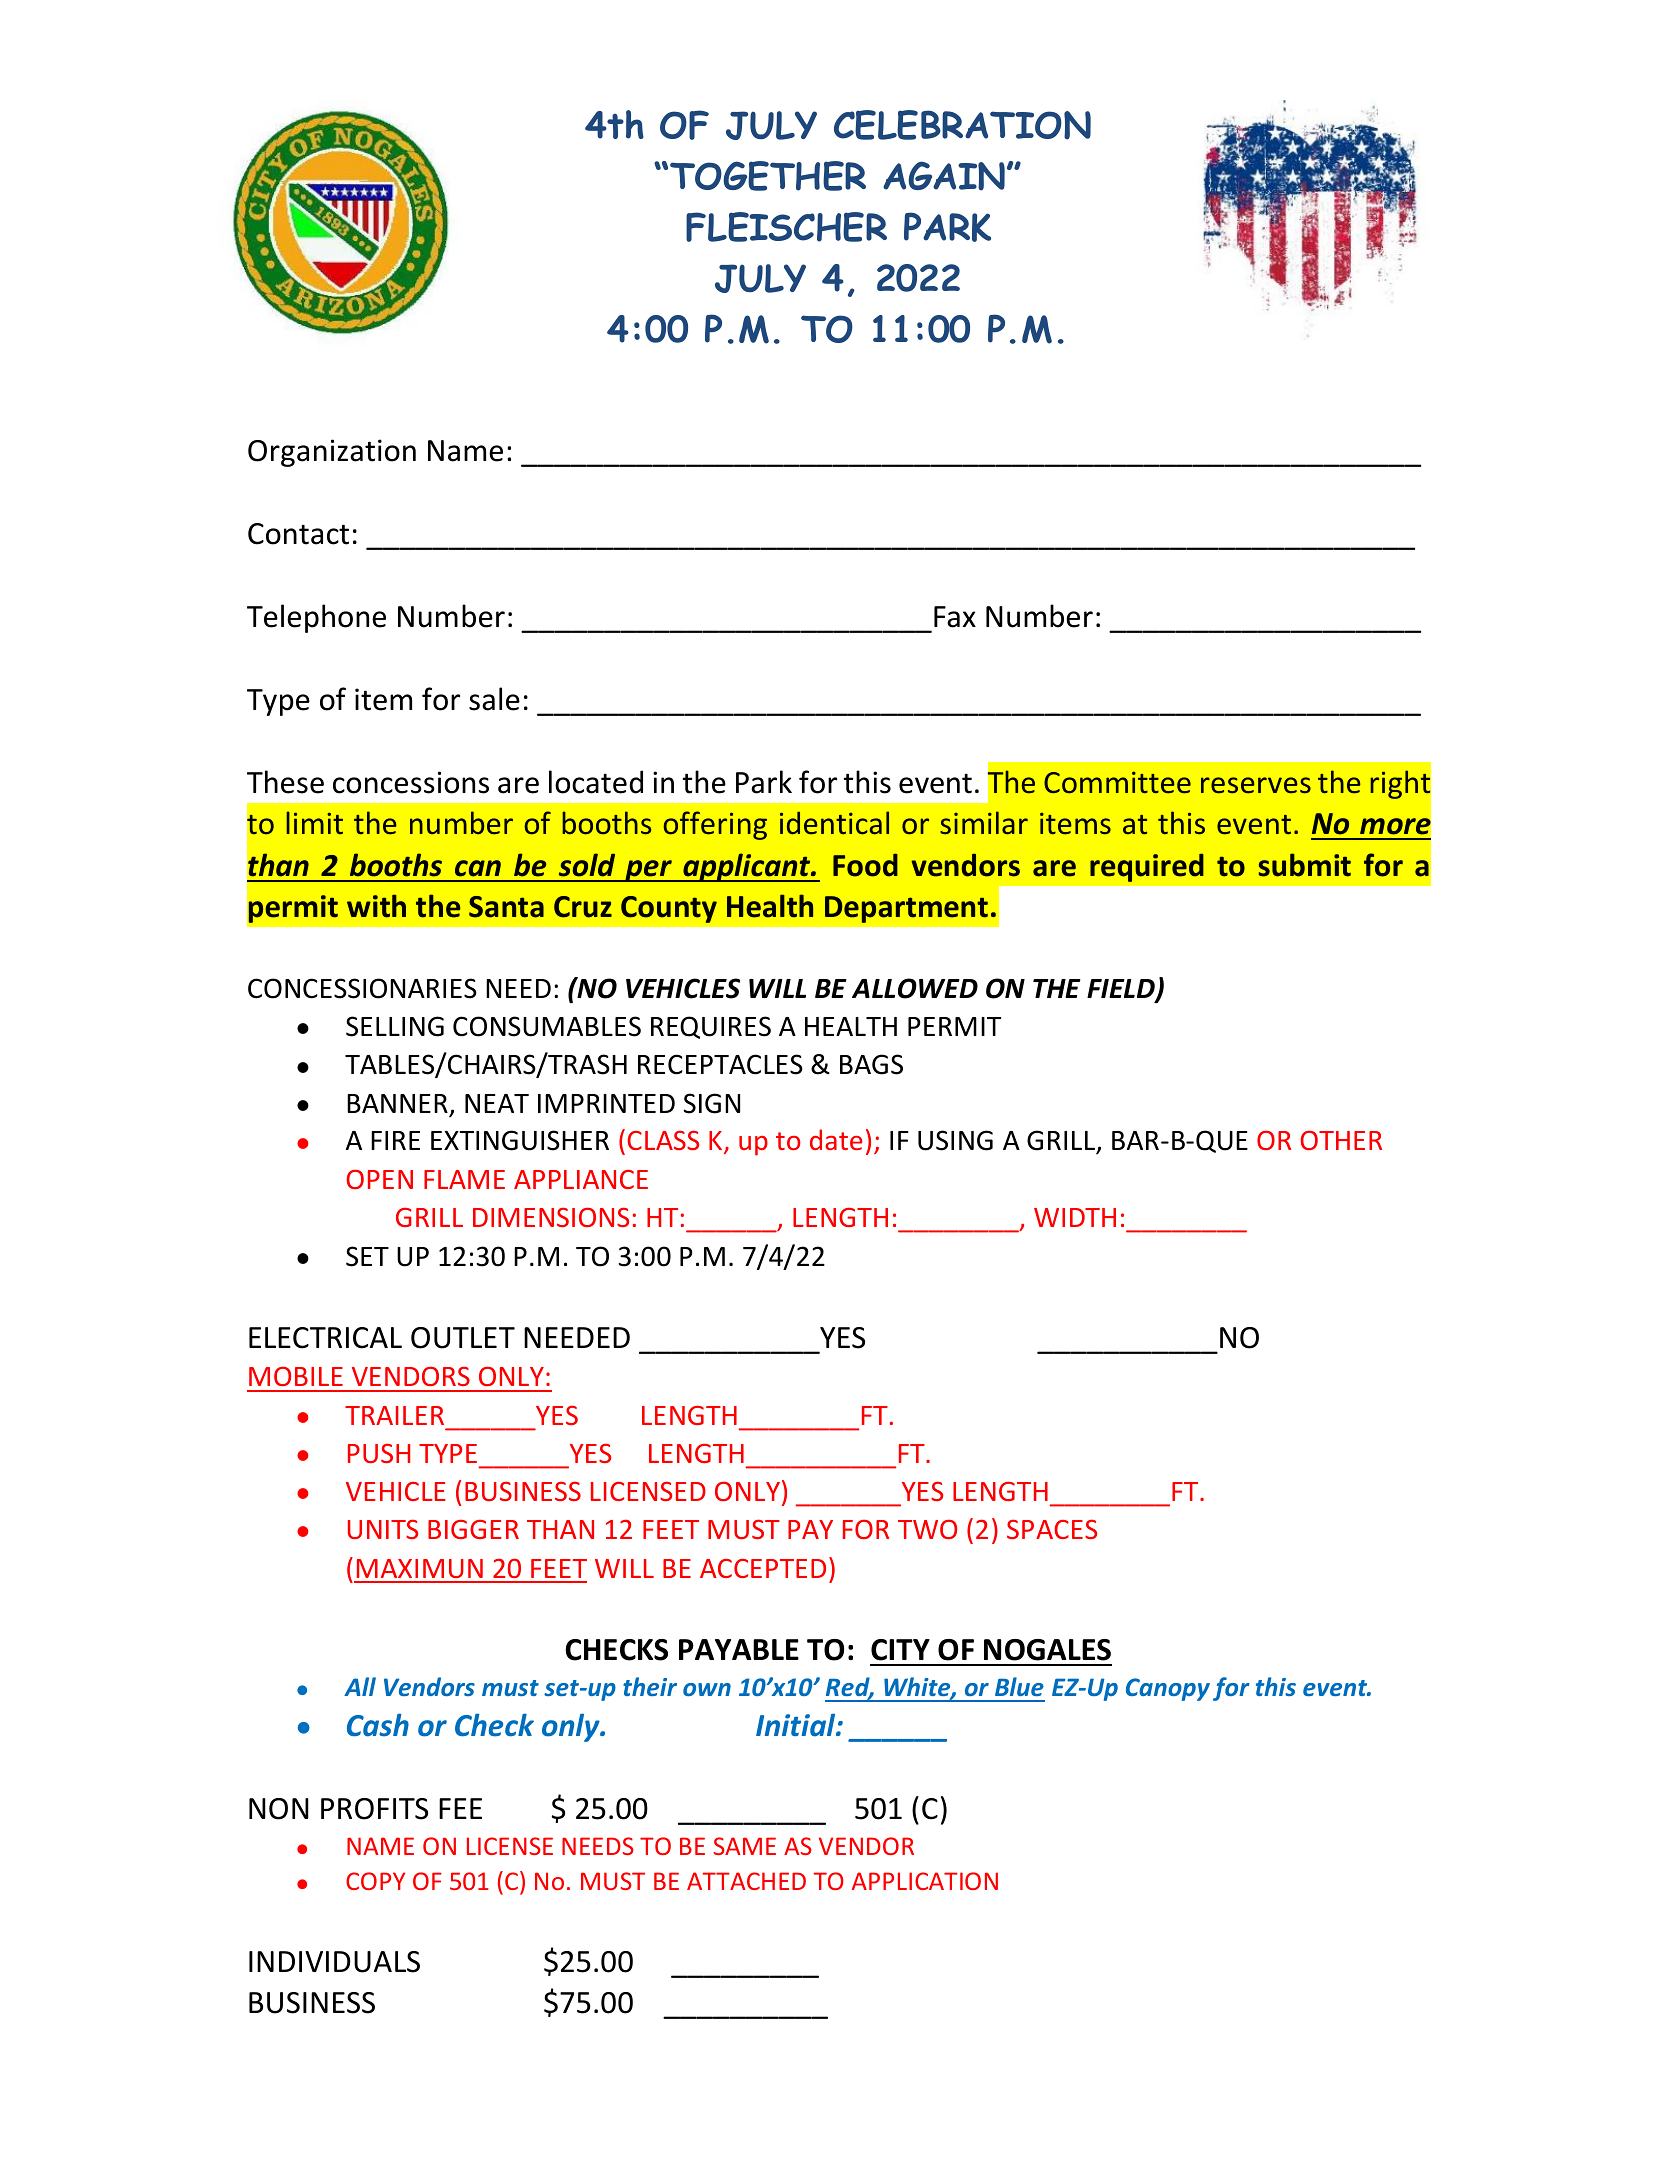 This image has width=1677, height=2171. I want to click on COPY, so click(375, 1881).
